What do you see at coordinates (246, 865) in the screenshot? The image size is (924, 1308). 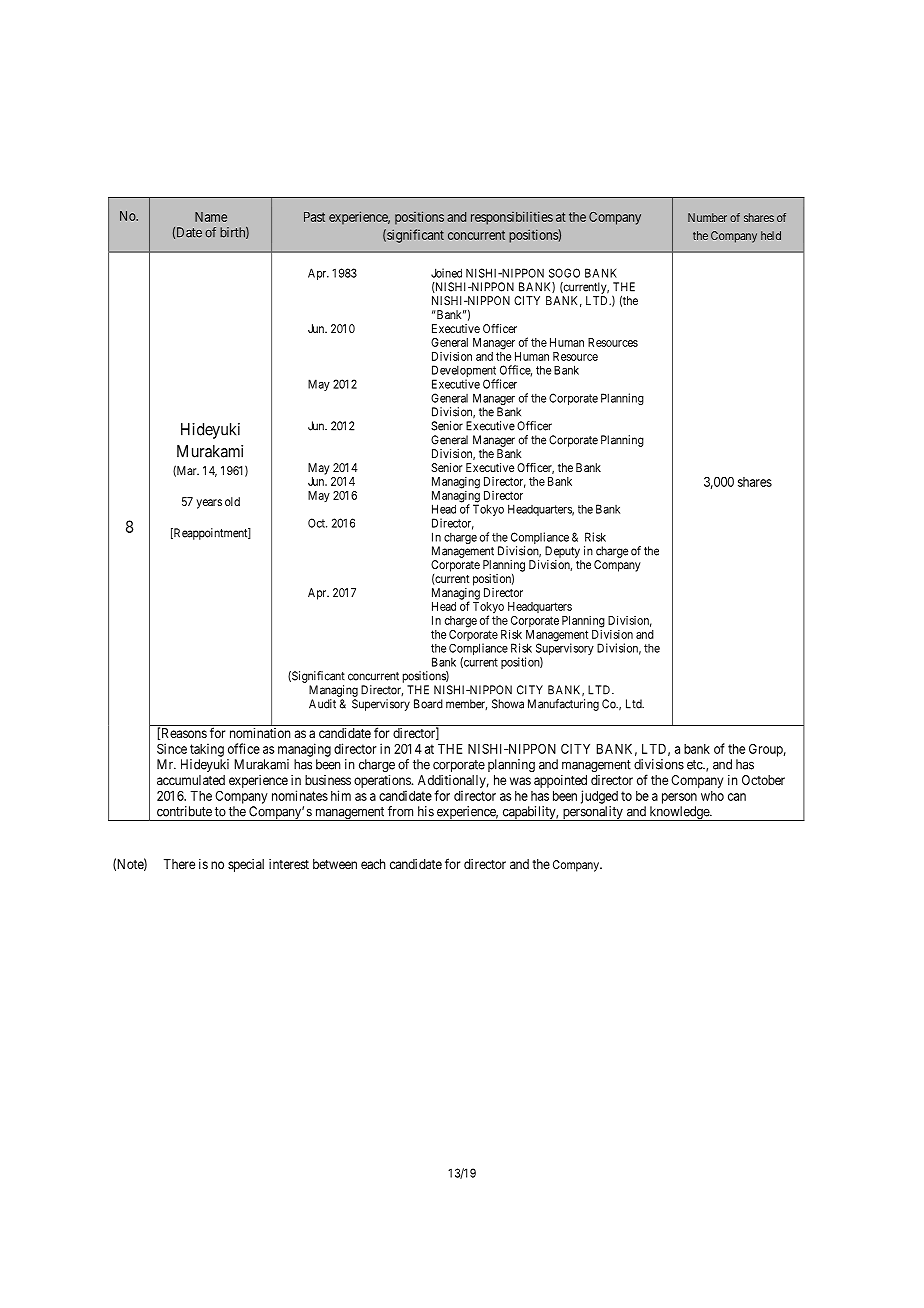 I see `special` at bounding box center [246, 865].
